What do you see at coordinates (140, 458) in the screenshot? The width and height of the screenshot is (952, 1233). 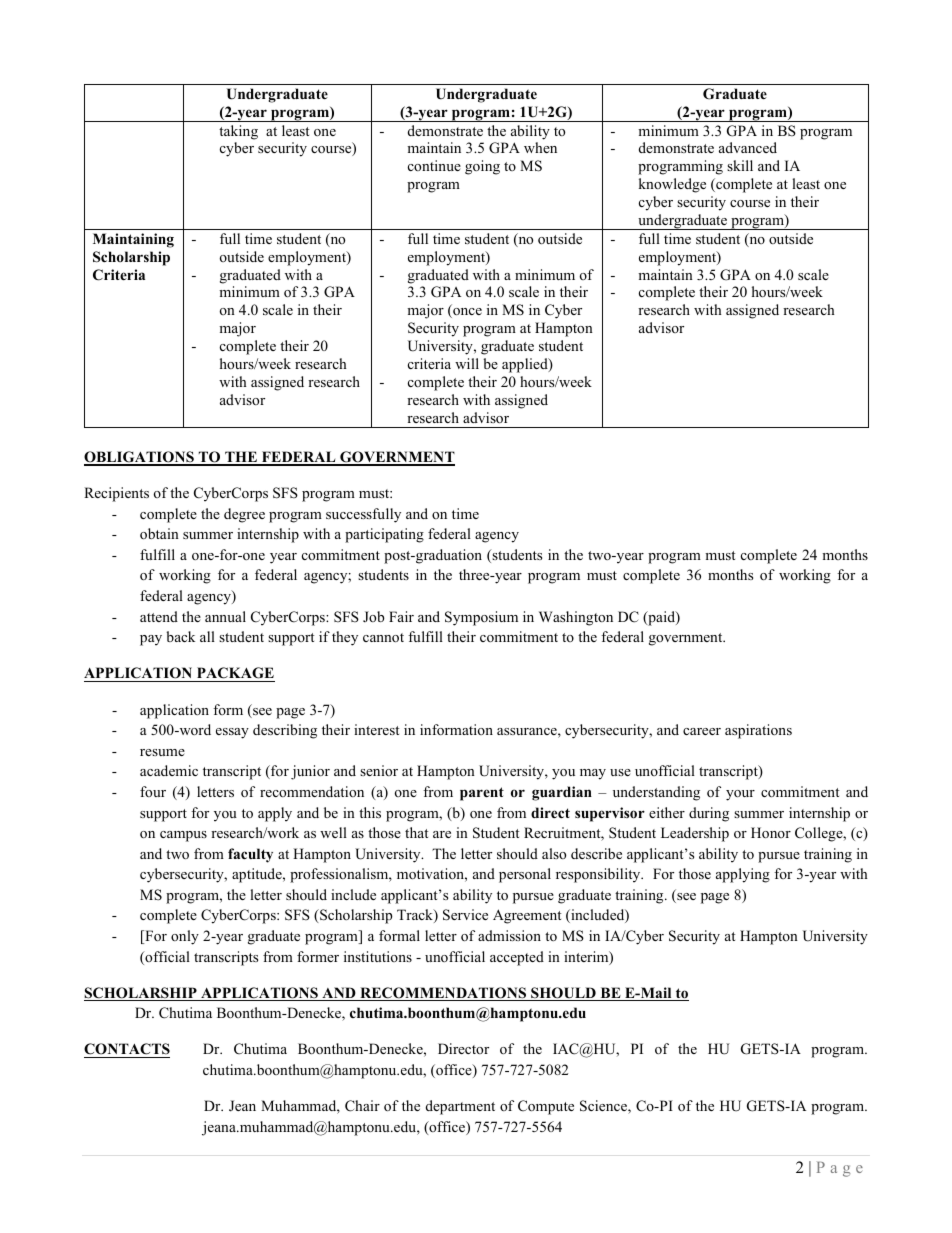 I see `OBLIGATIONS` at bounding box center [140, 458].
